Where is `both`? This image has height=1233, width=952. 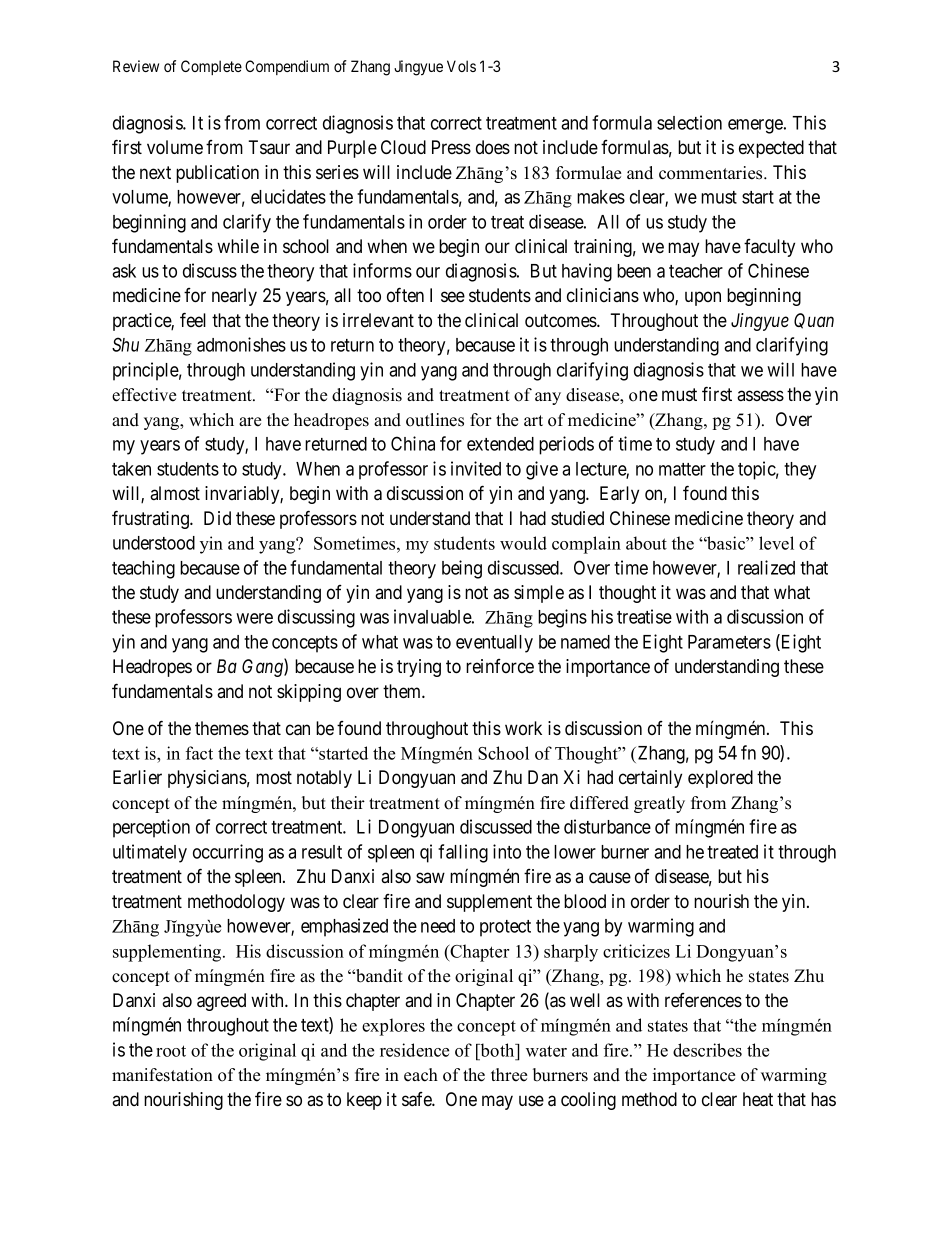 both is located at coordinates (497, 1050).
